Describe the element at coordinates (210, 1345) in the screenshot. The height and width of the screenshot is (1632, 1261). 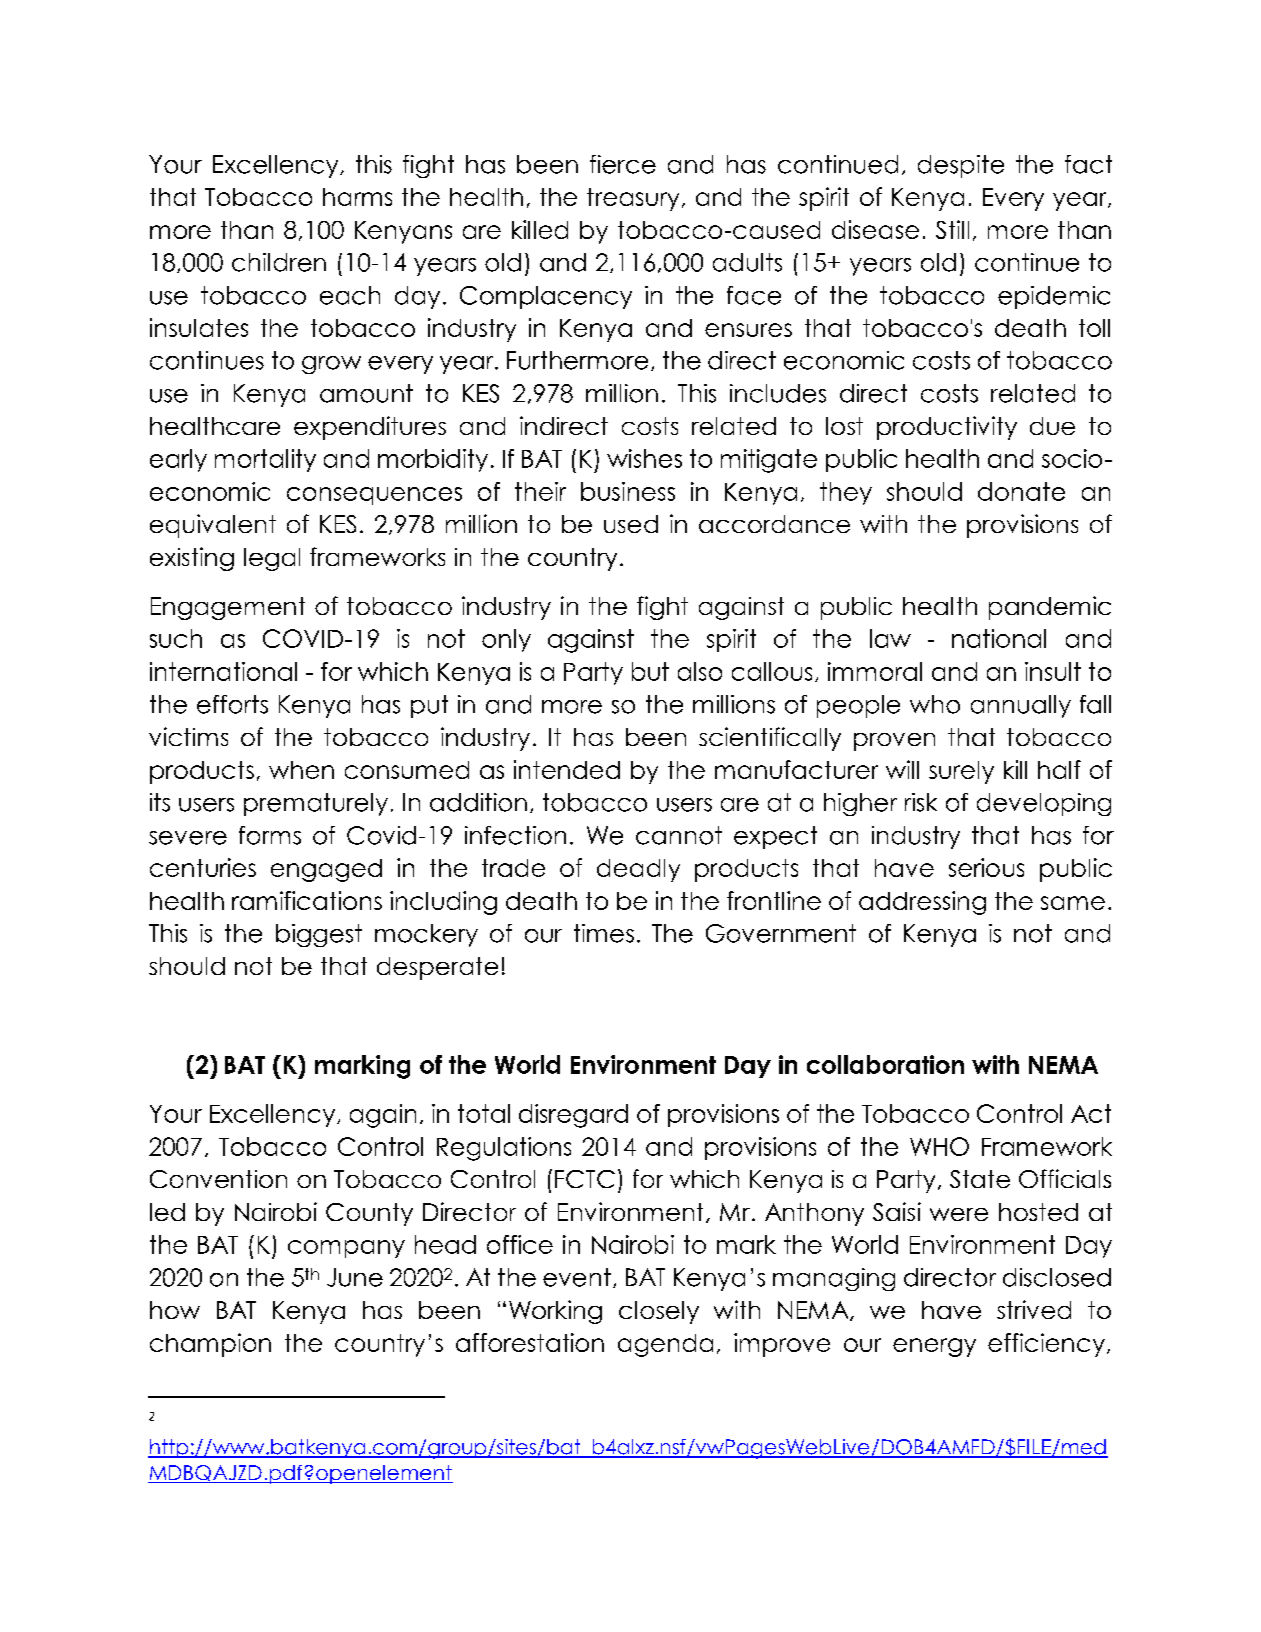
I see `champion` at that location.
